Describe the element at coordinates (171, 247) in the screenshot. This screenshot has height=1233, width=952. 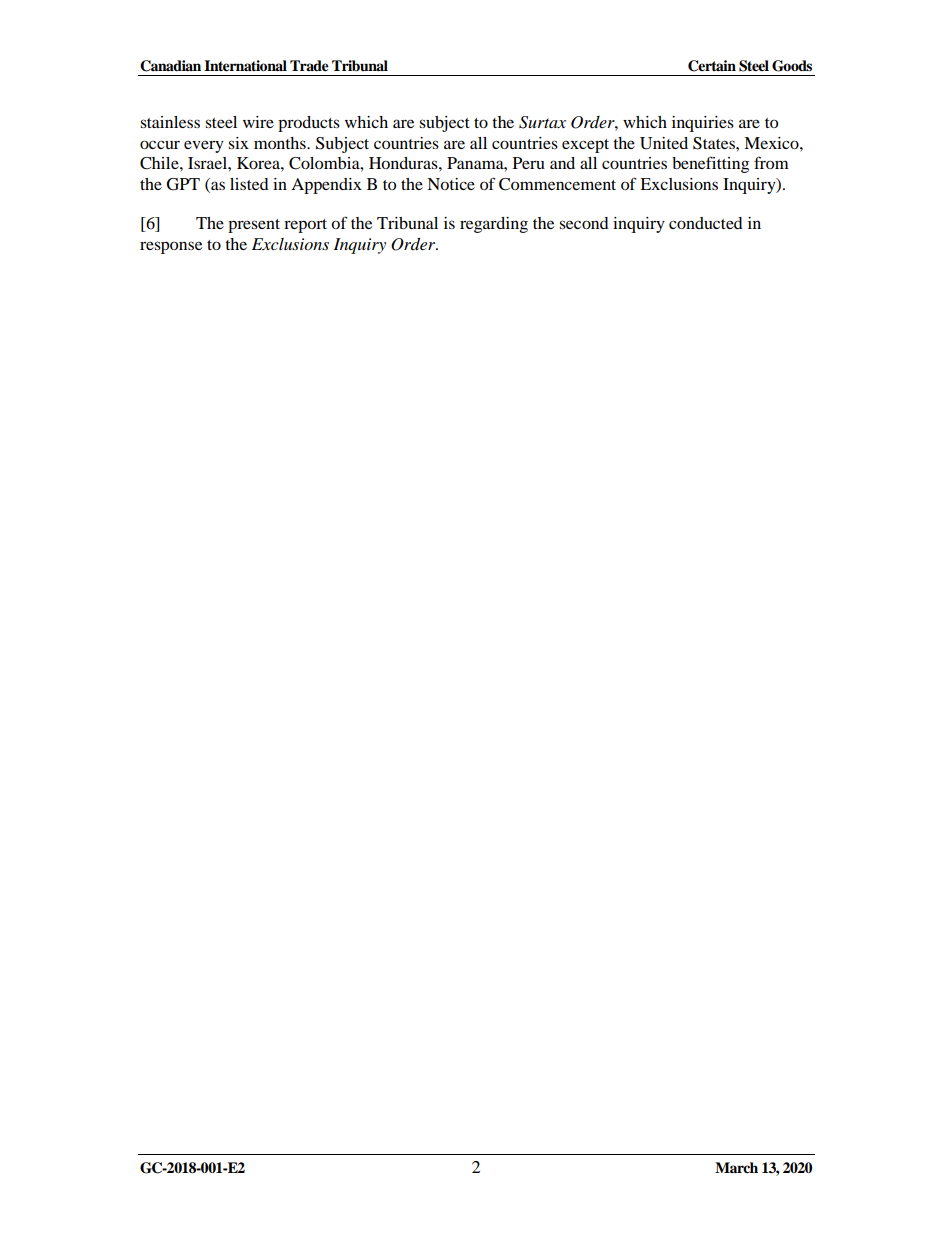
I see `response` at that location.
